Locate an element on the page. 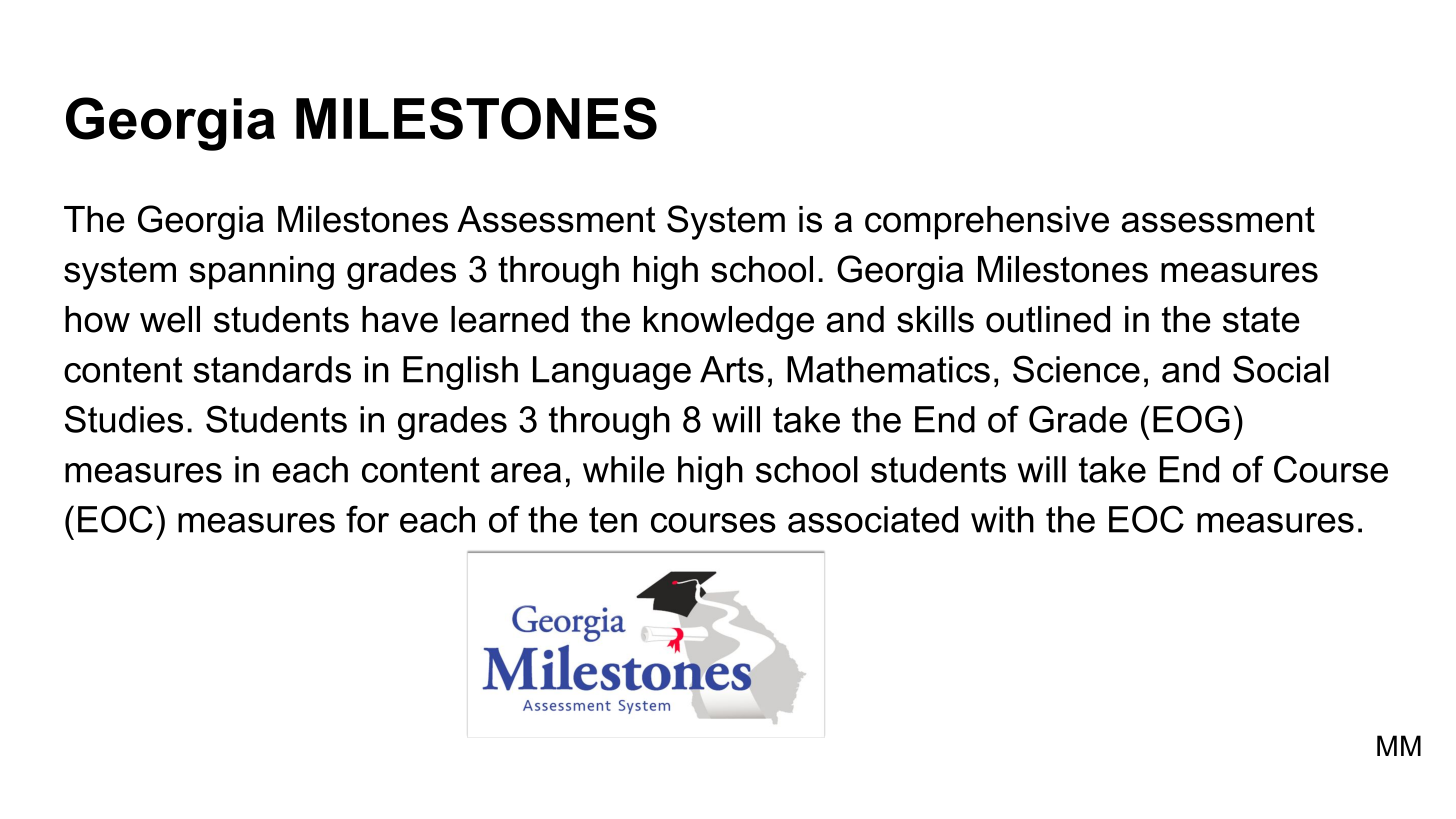 The width and height of the page is (1456, 819). standards is located at coordinates (272, 369).
